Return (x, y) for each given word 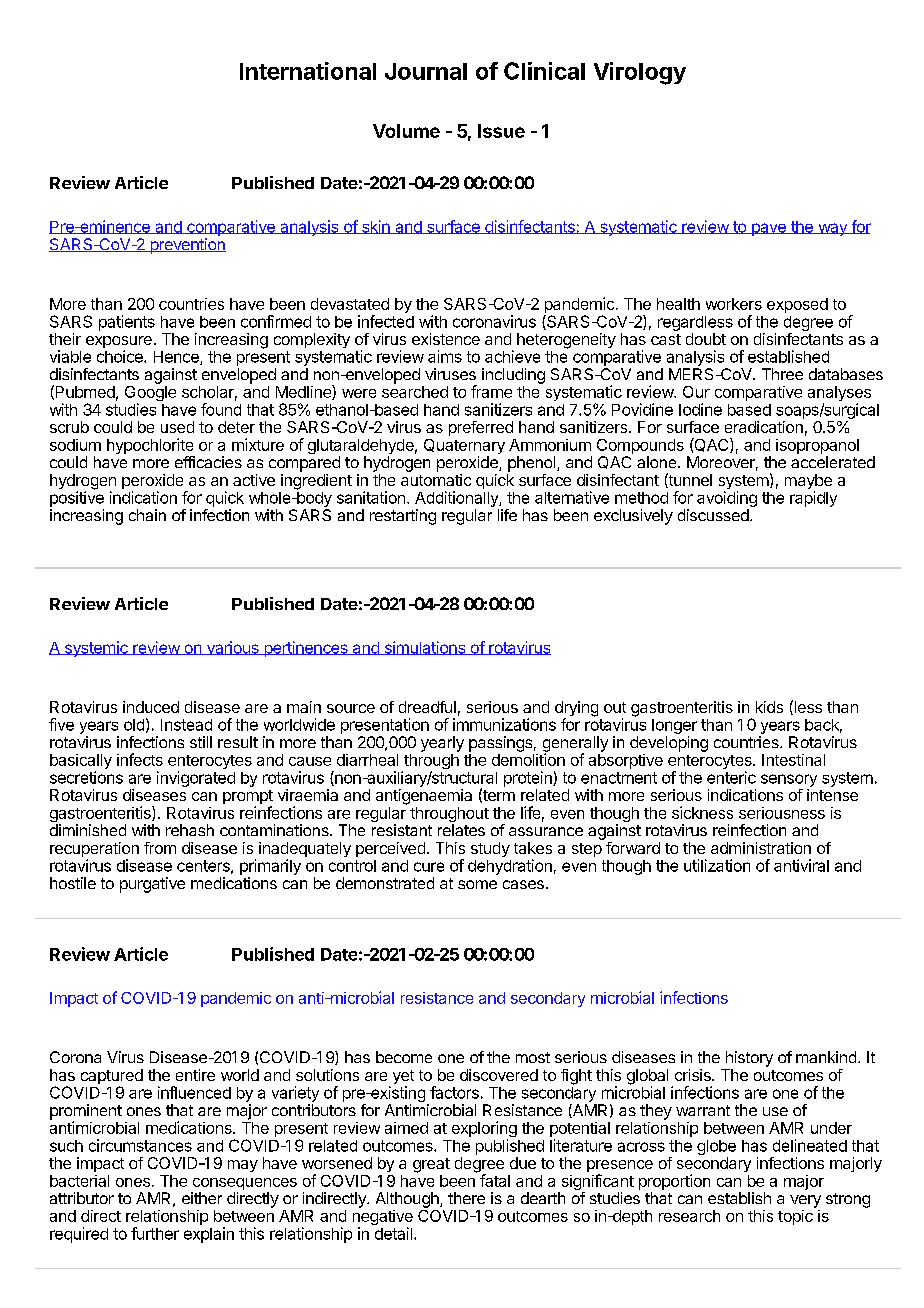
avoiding (727, 500)
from (160, 848)
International (308, 71)
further (155, 1233)
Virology (640, 73)
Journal (426, 71)
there (466, 1198)
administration (761, 848)
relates (461, 830)
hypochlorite (151, 447)
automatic (436, 480)
